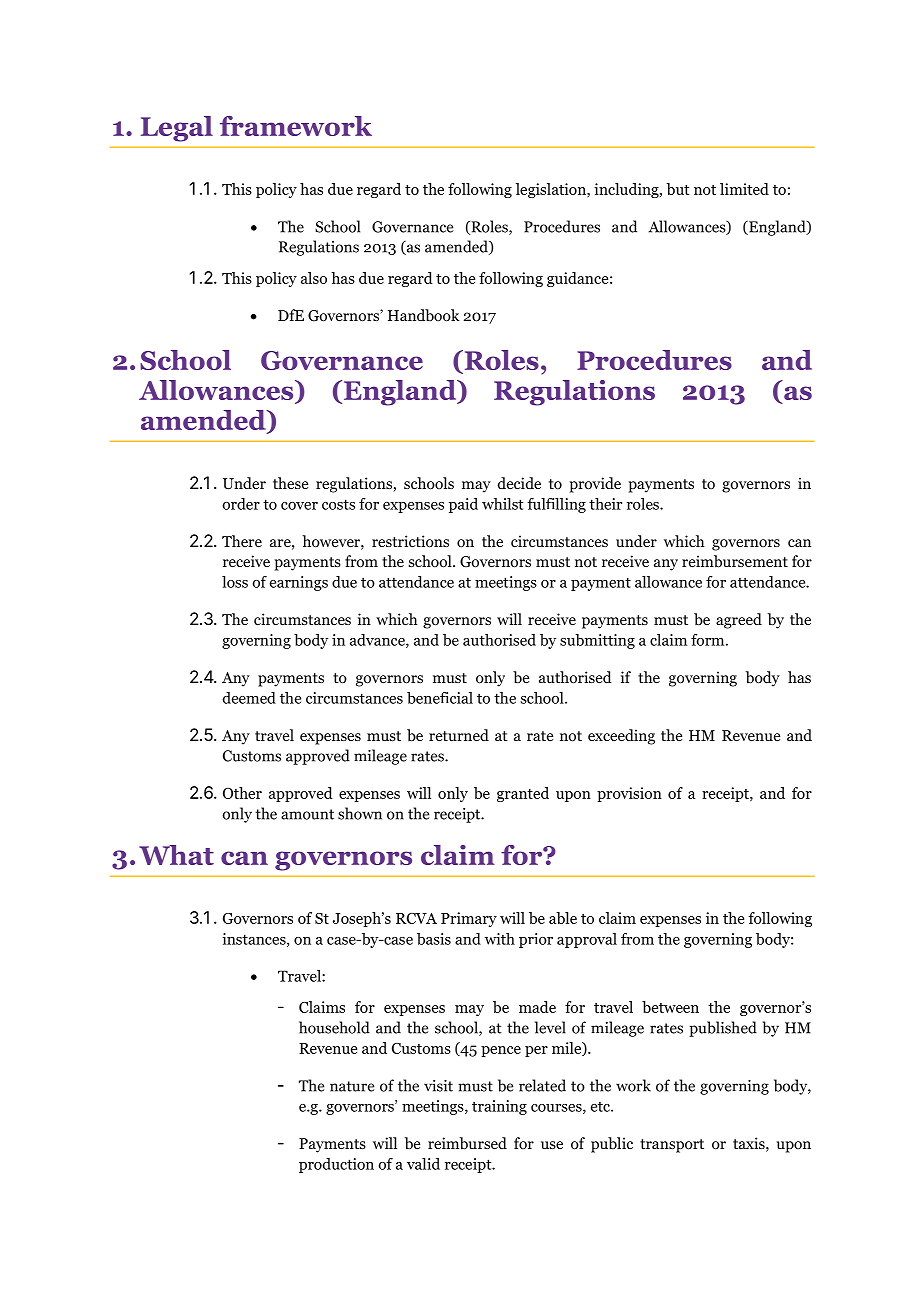 This screenshot has width=924, height=1308. Describe the element at coordinates (735, 561) in the screenshot. I see `reimbursement` at that location.
